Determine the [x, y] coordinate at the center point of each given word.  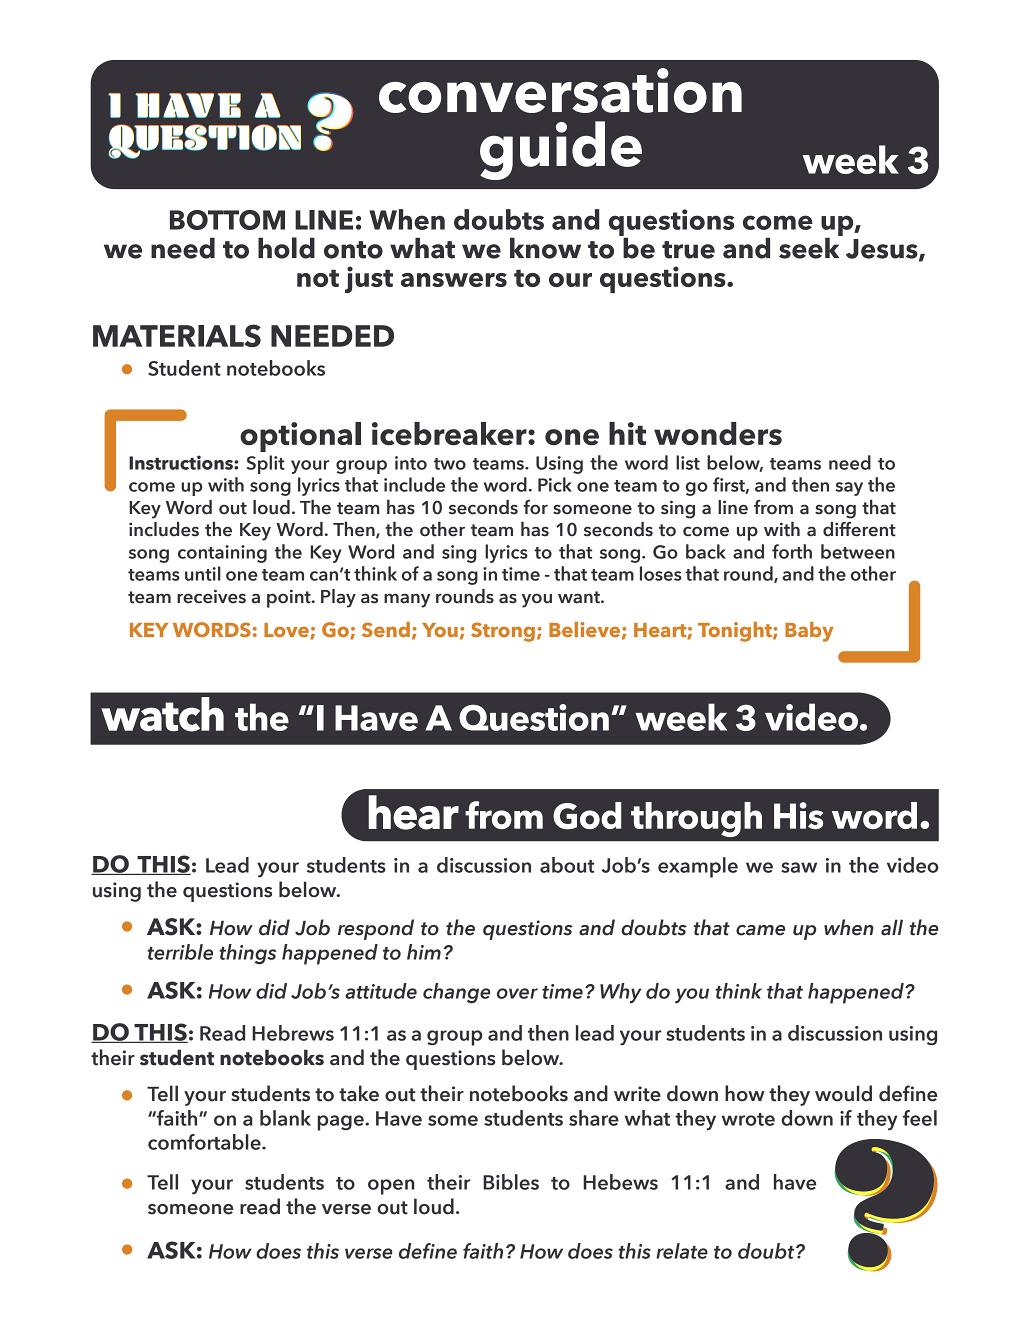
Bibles [511, 1182]
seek [810, 247]
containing [222, 554]
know [545, 248]
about [567, 865]
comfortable [205, 1142]
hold [286, 248]
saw [799, 867]
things [247, 954]
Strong [503, 632]
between [858, 551]
